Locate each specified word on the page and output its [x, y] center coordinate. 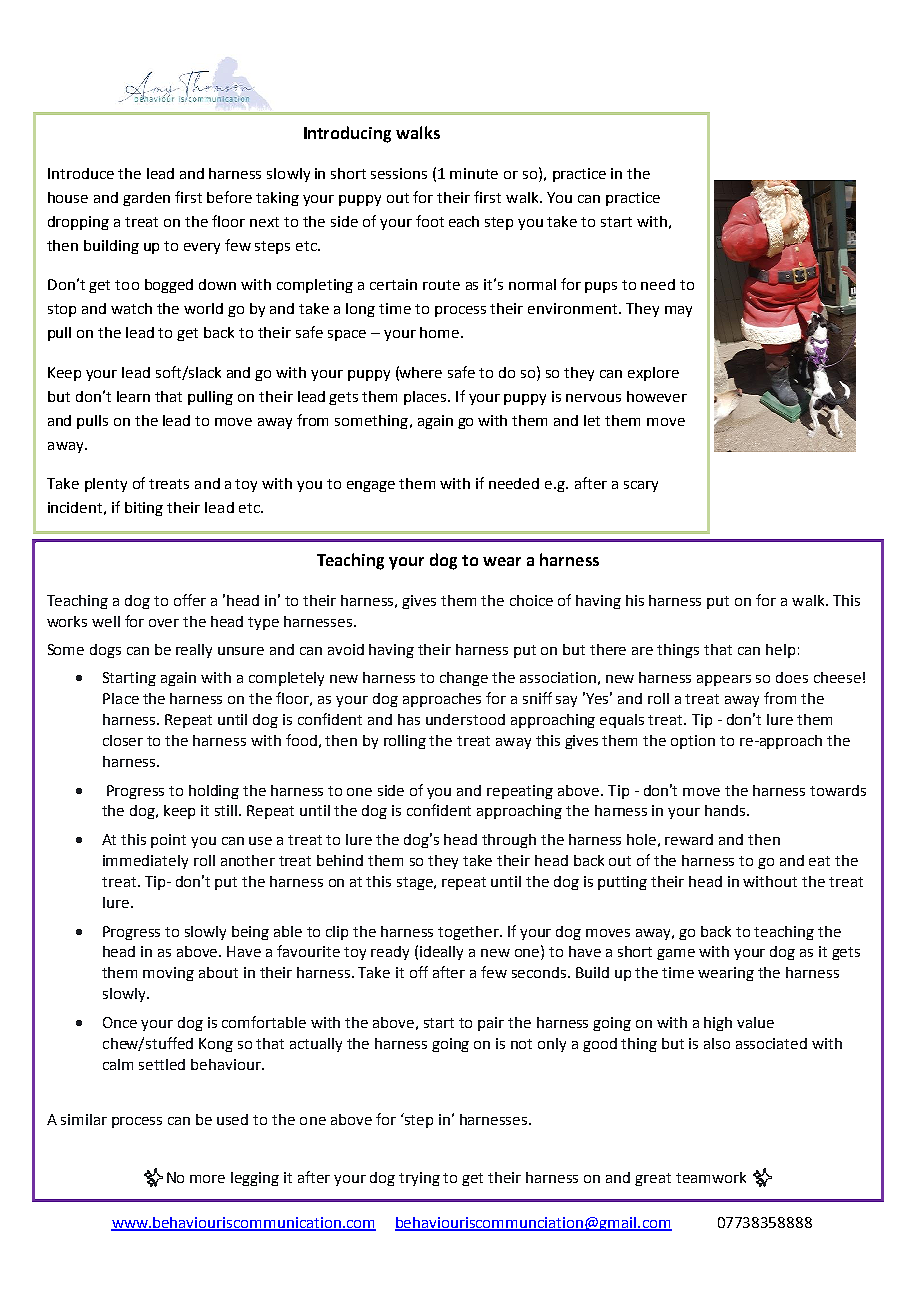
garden [146, 199]
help [780, 651]
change [464, 679]
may [678, 311]
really [194, 651]
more [207, 1179]
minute [474, 173]
